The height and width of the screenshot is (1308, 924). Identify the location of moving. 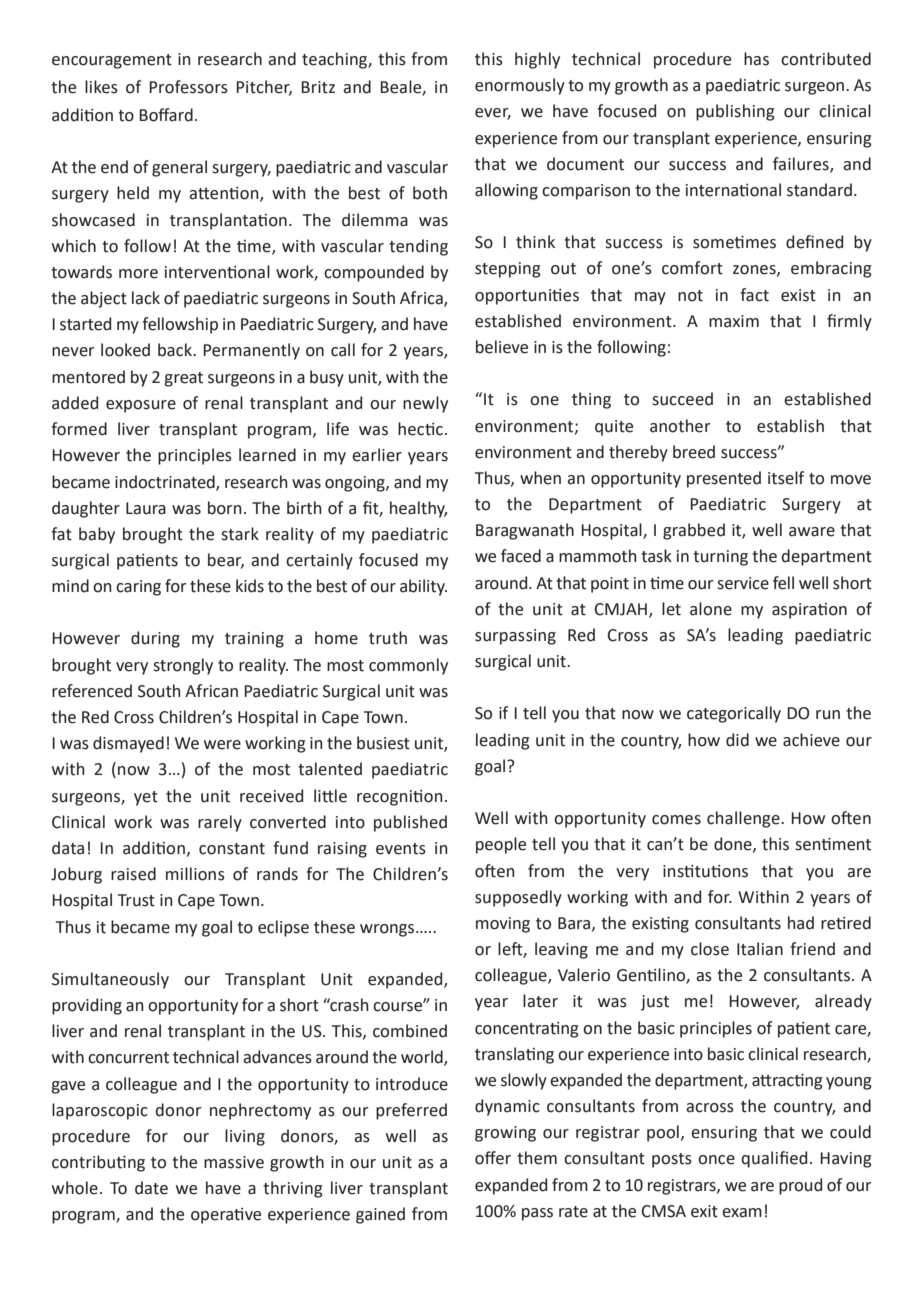
(503, 925).
